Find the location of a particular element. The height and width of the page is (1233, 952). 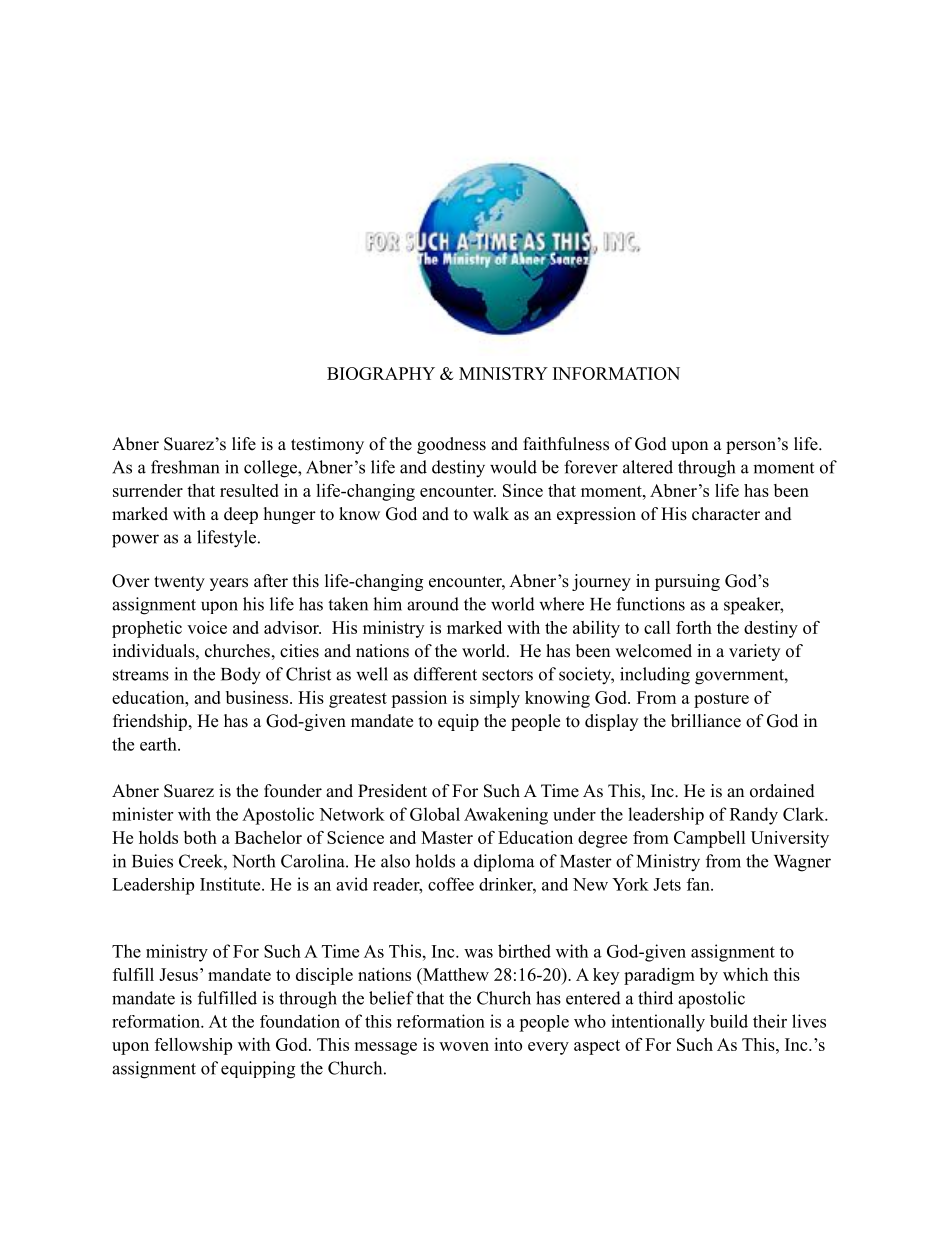

years is located at coordinates (229, 584).
